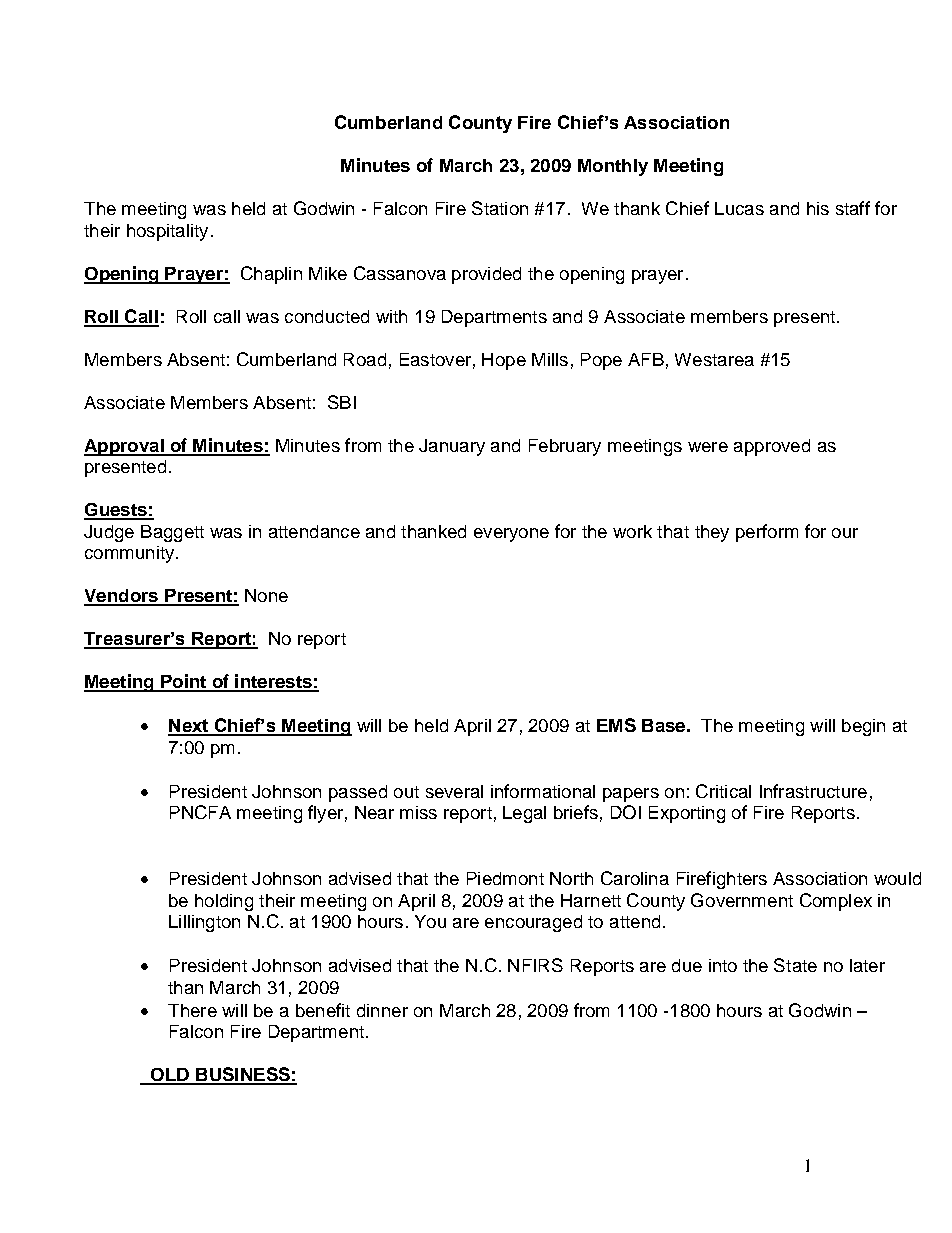  What do you see at coordinates (243, 1075) in the page?
I see `BUSINESS` at bounding box center [243, 1075].
